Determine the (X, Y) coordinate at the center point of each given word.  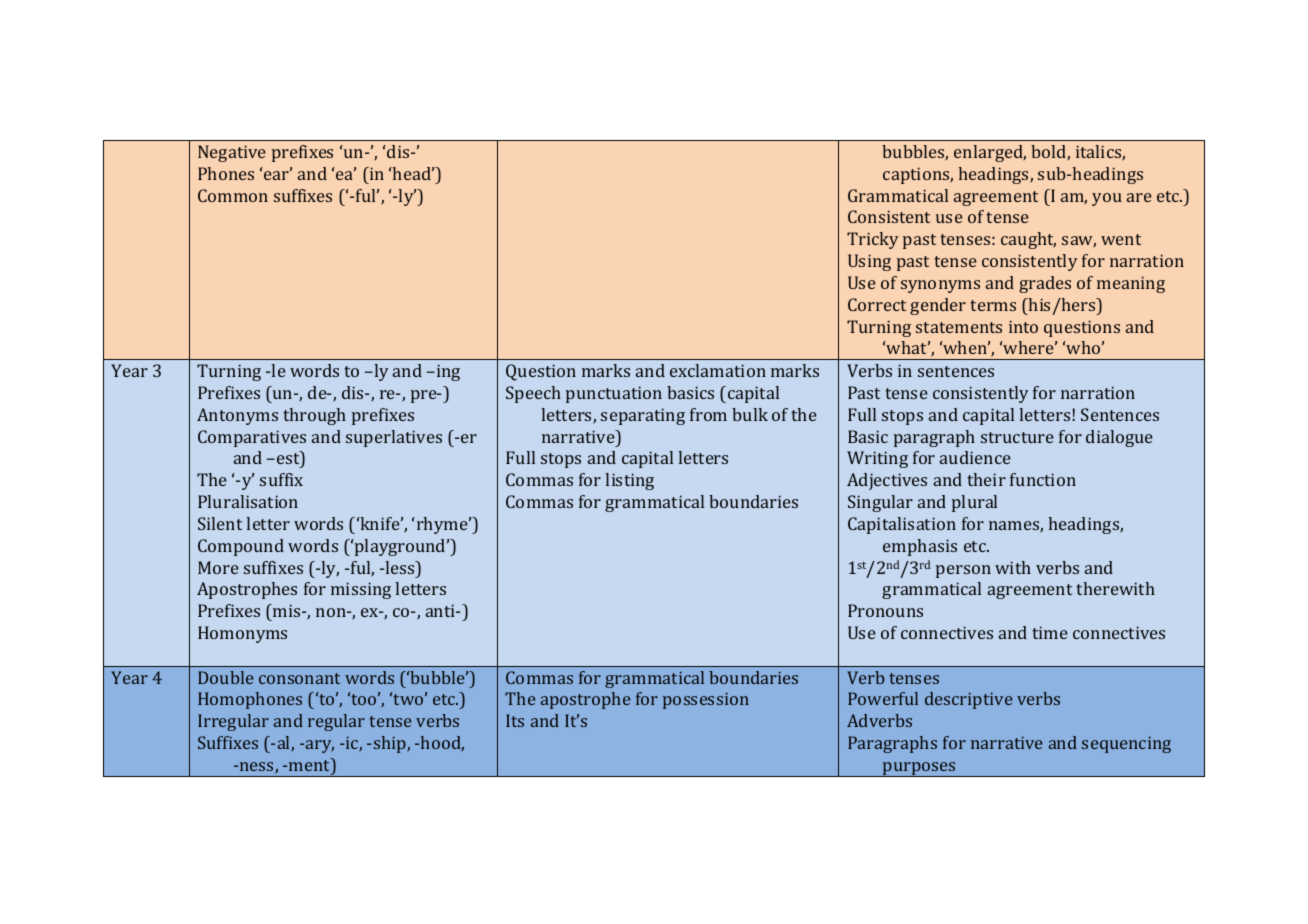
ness (258, 767)
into (1023, 326)
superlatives (394, 438)
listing (629, 481)
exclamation (718, 370)
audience (975, 457)
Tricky (872, 240)
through (314, 416)
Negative (232, 153)
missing (361, 590)
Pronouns (885, 610)
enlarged (990, 153)
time (1050, 632)
